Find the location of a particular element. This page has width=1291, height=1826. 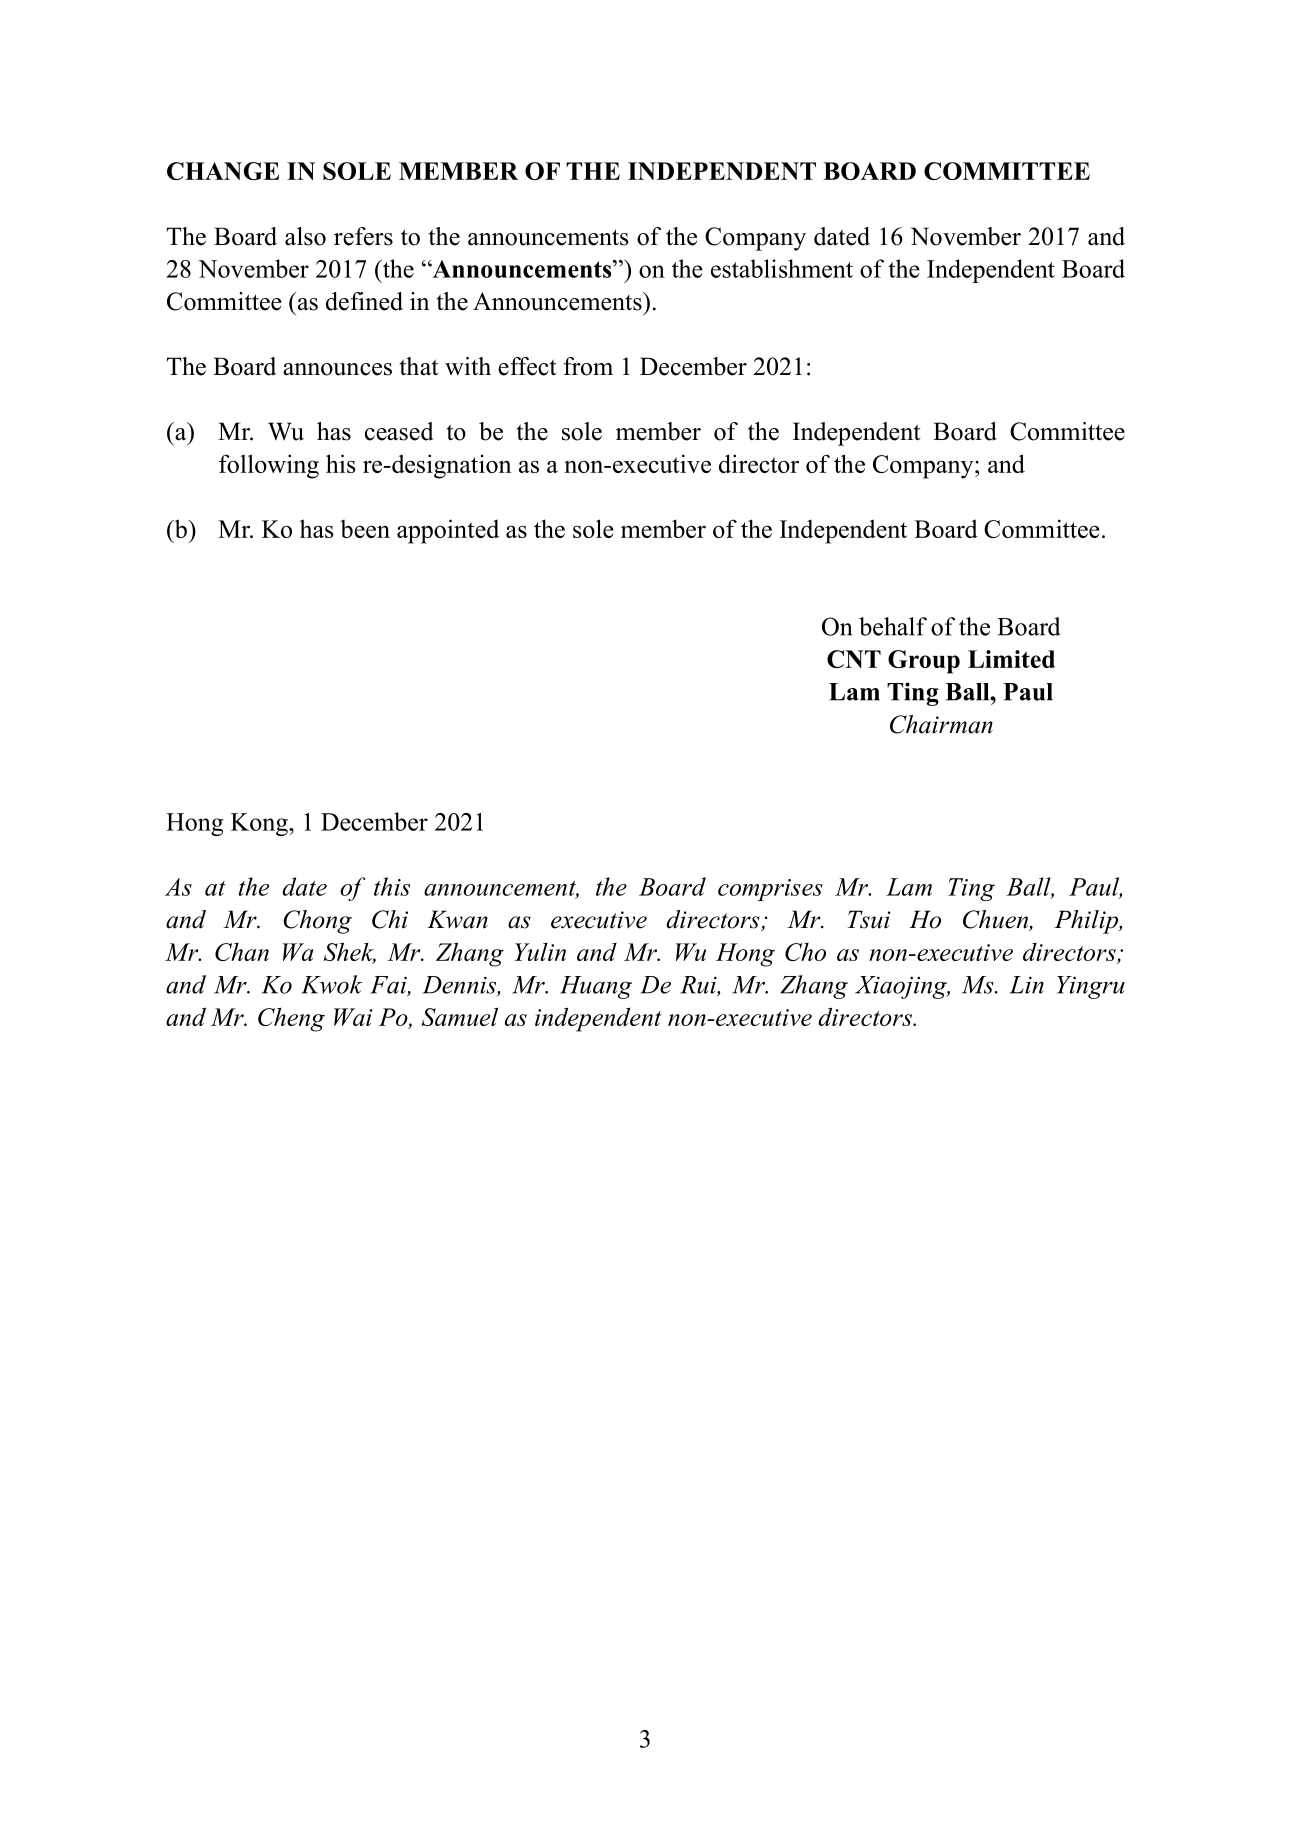

establishment is located at coordinates (782, 268).
